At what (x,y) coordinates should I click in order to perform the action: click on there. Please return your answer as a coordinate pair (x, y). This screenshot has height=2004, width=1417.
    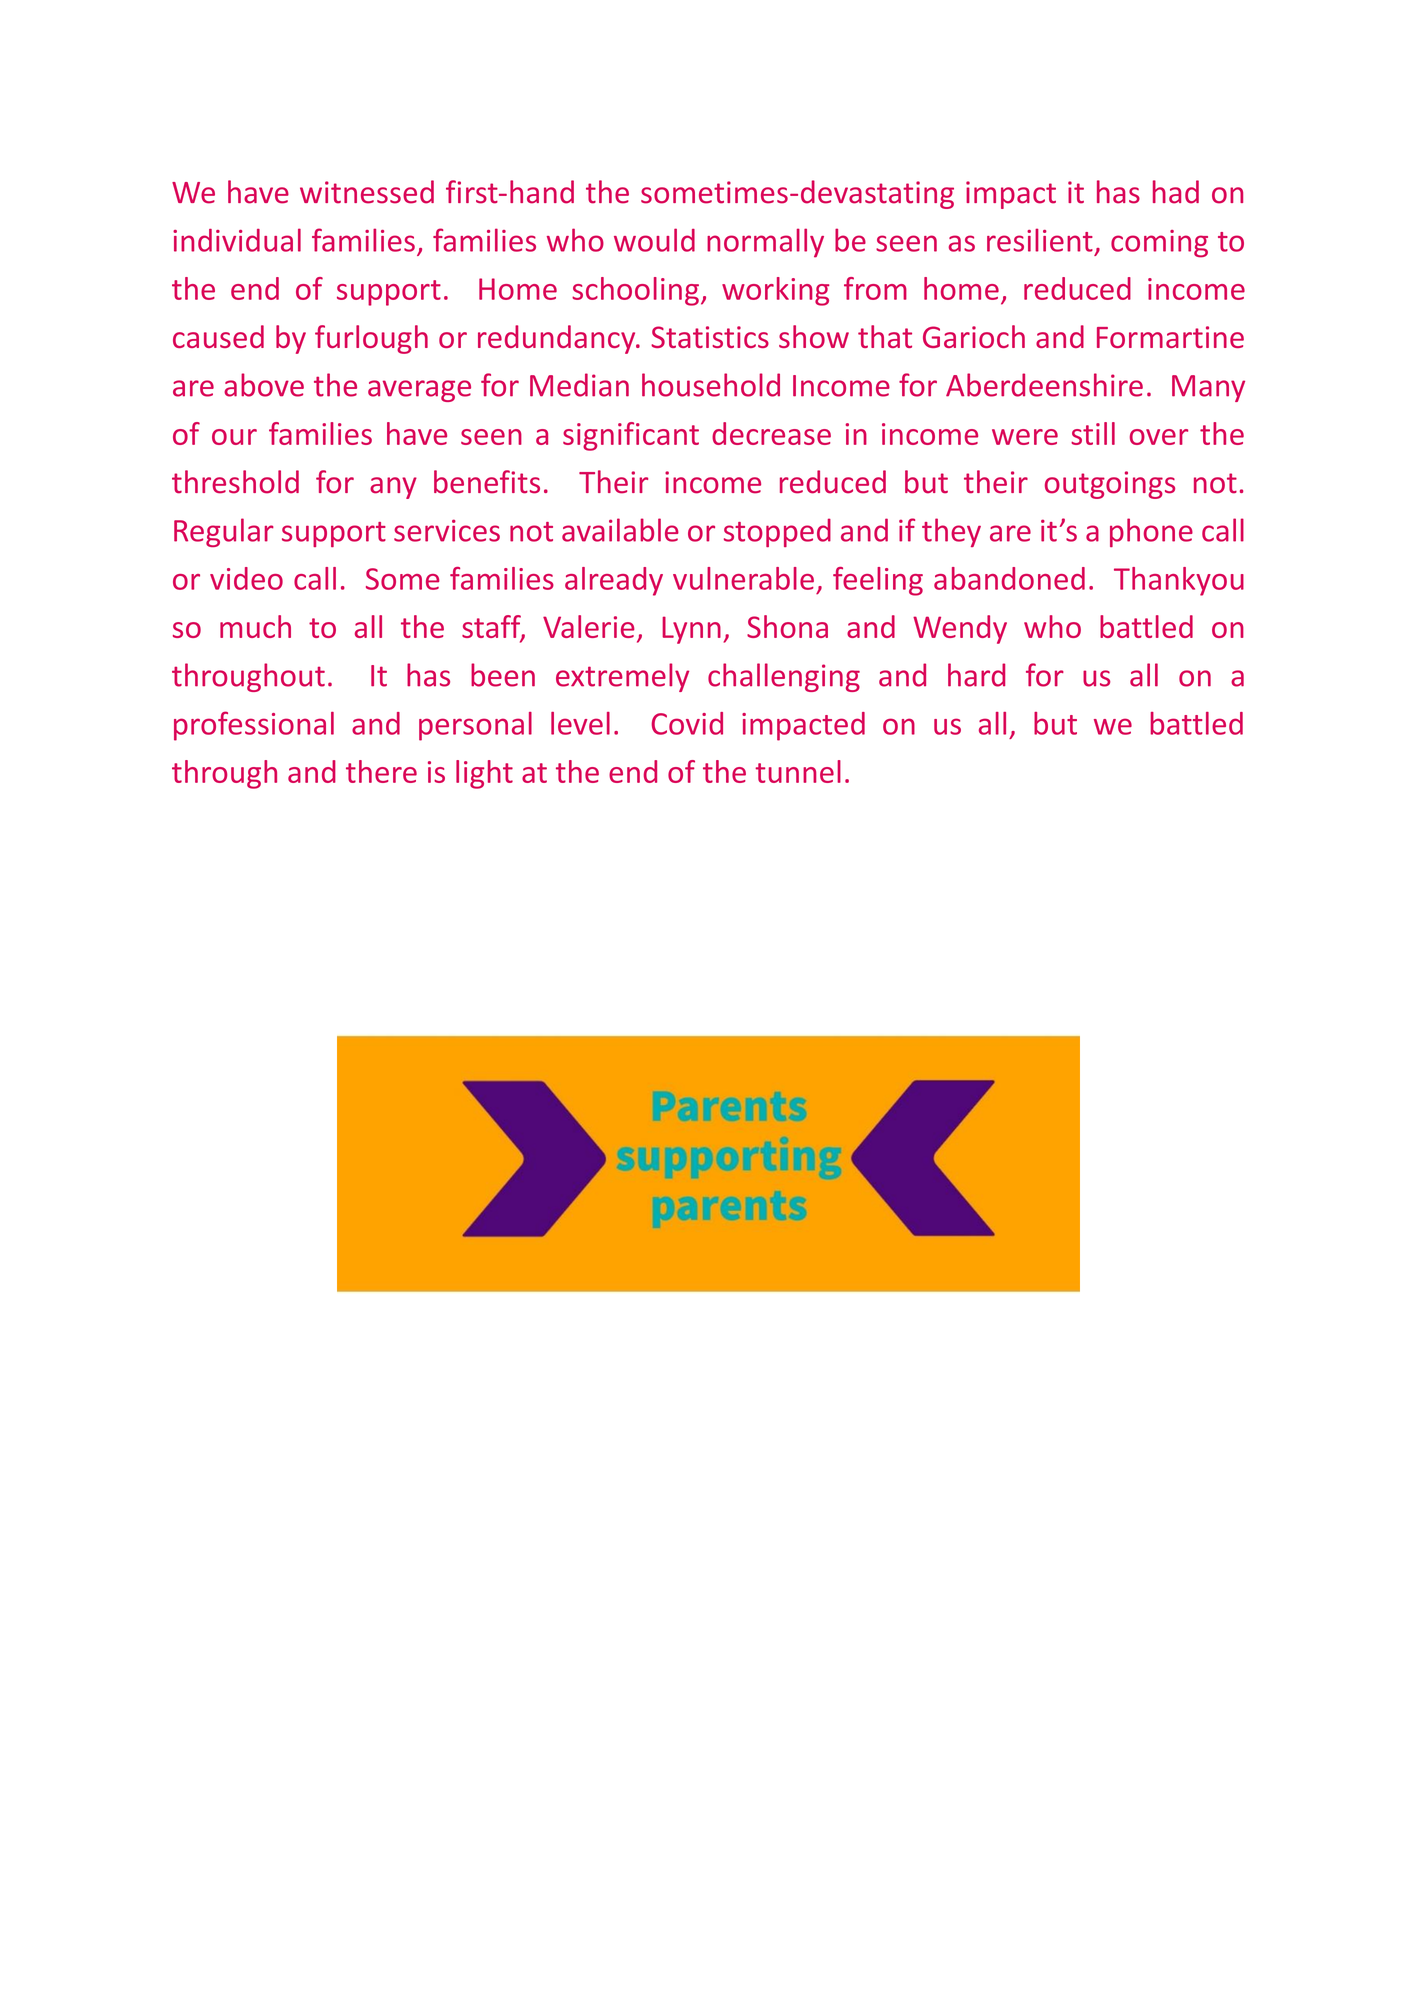
    Looking at the image, I should click on (381, 771).
